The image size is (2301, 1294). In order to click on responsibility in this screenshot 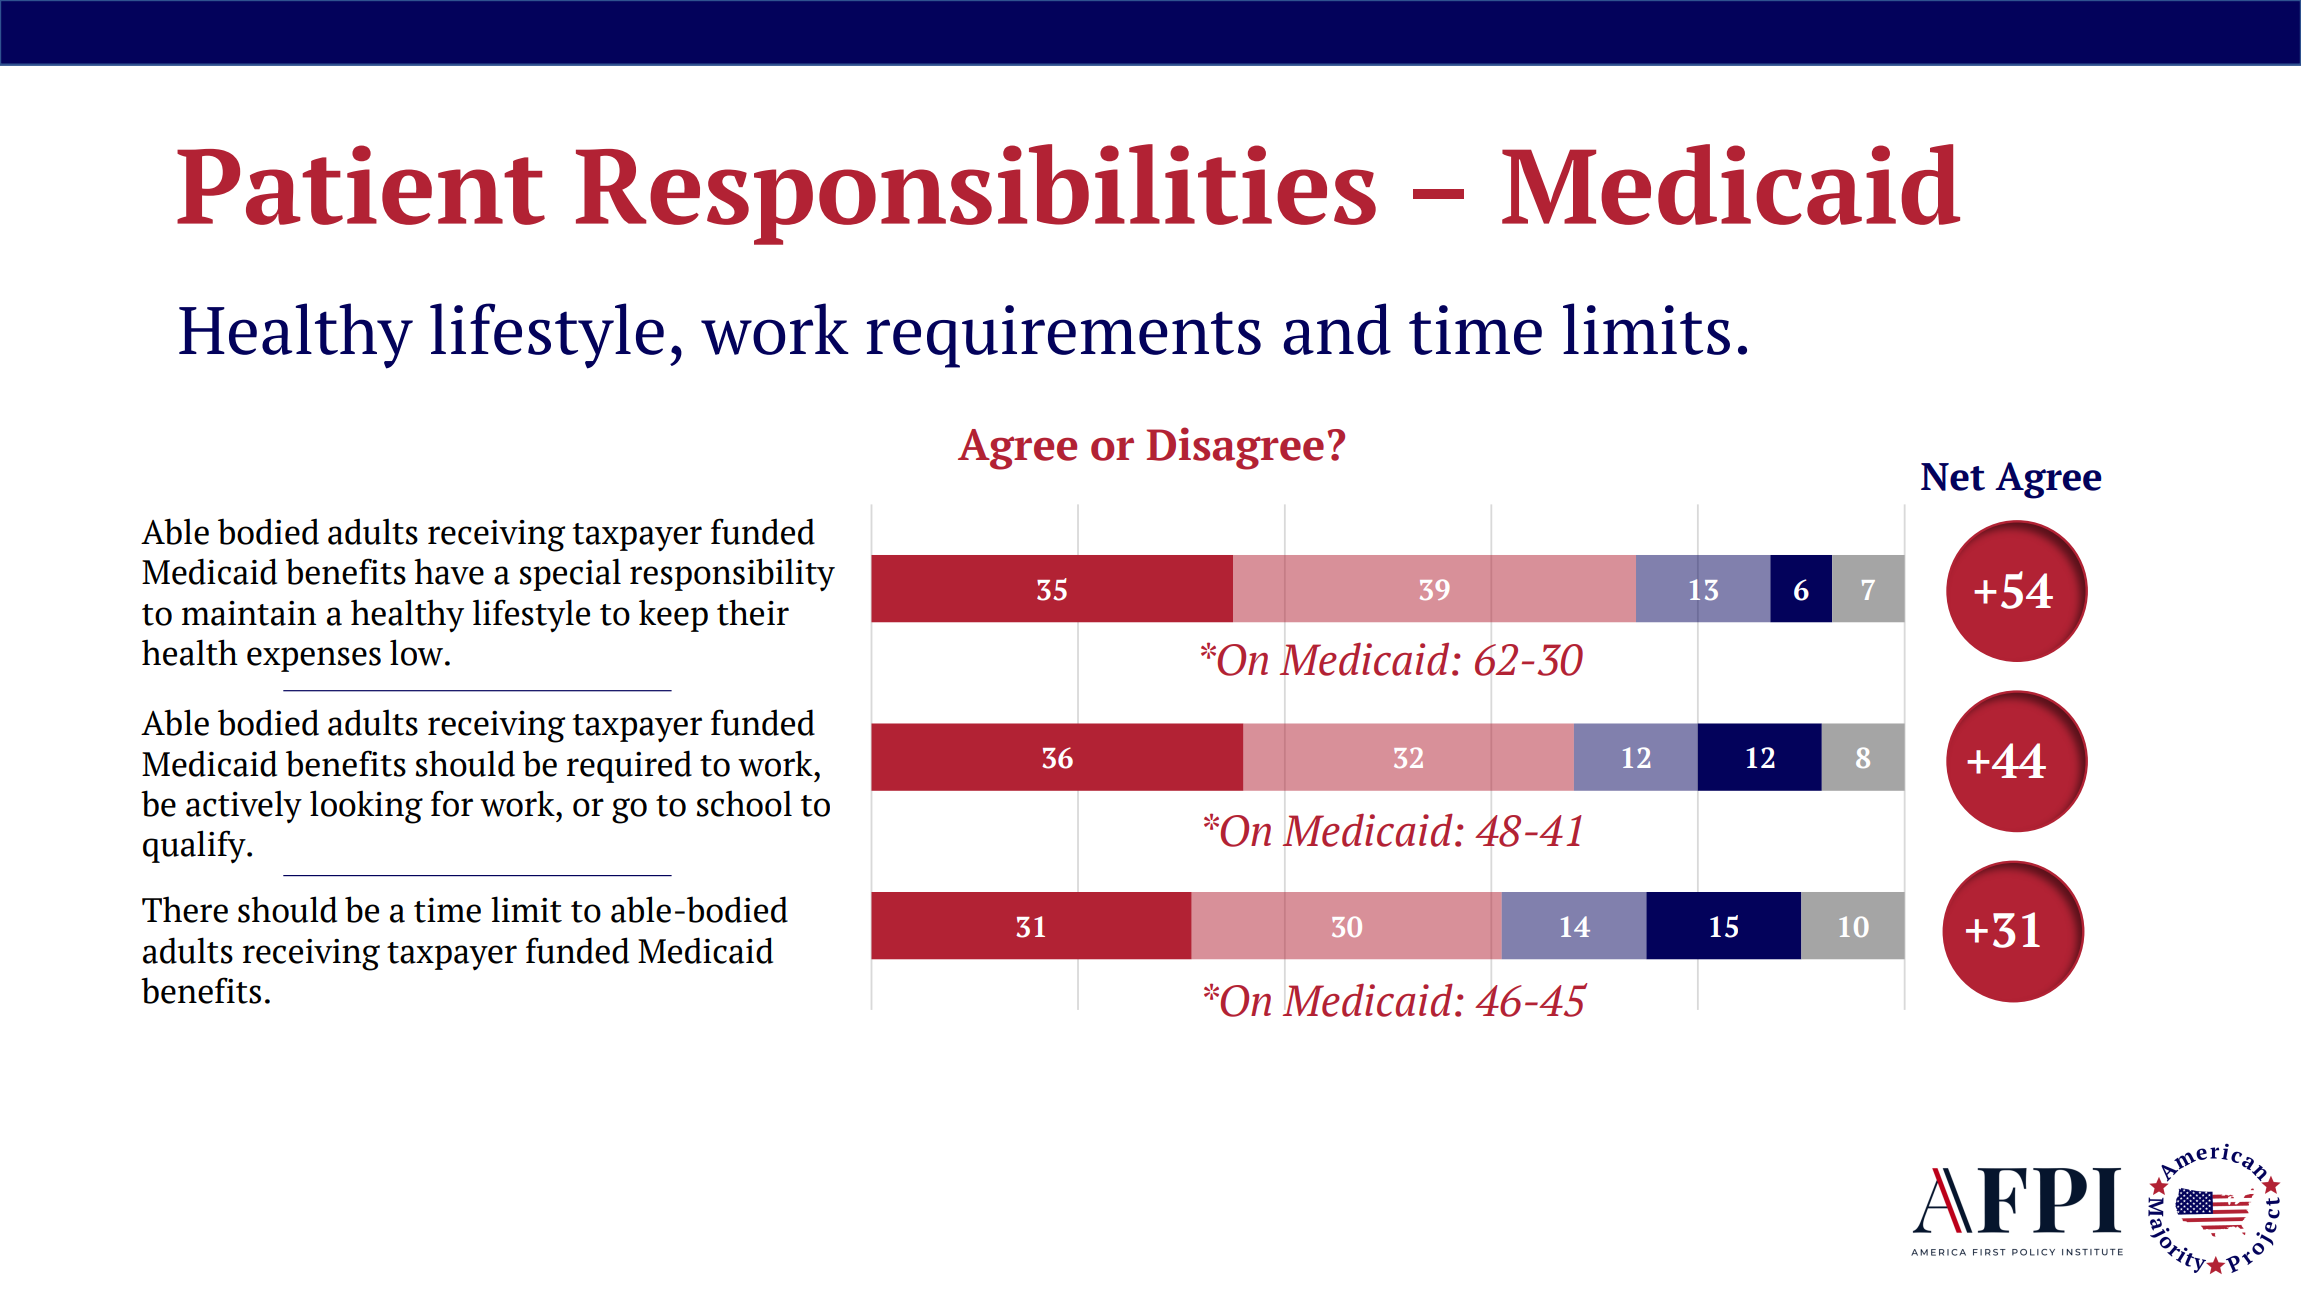, I will do `click(732, 575)`.
